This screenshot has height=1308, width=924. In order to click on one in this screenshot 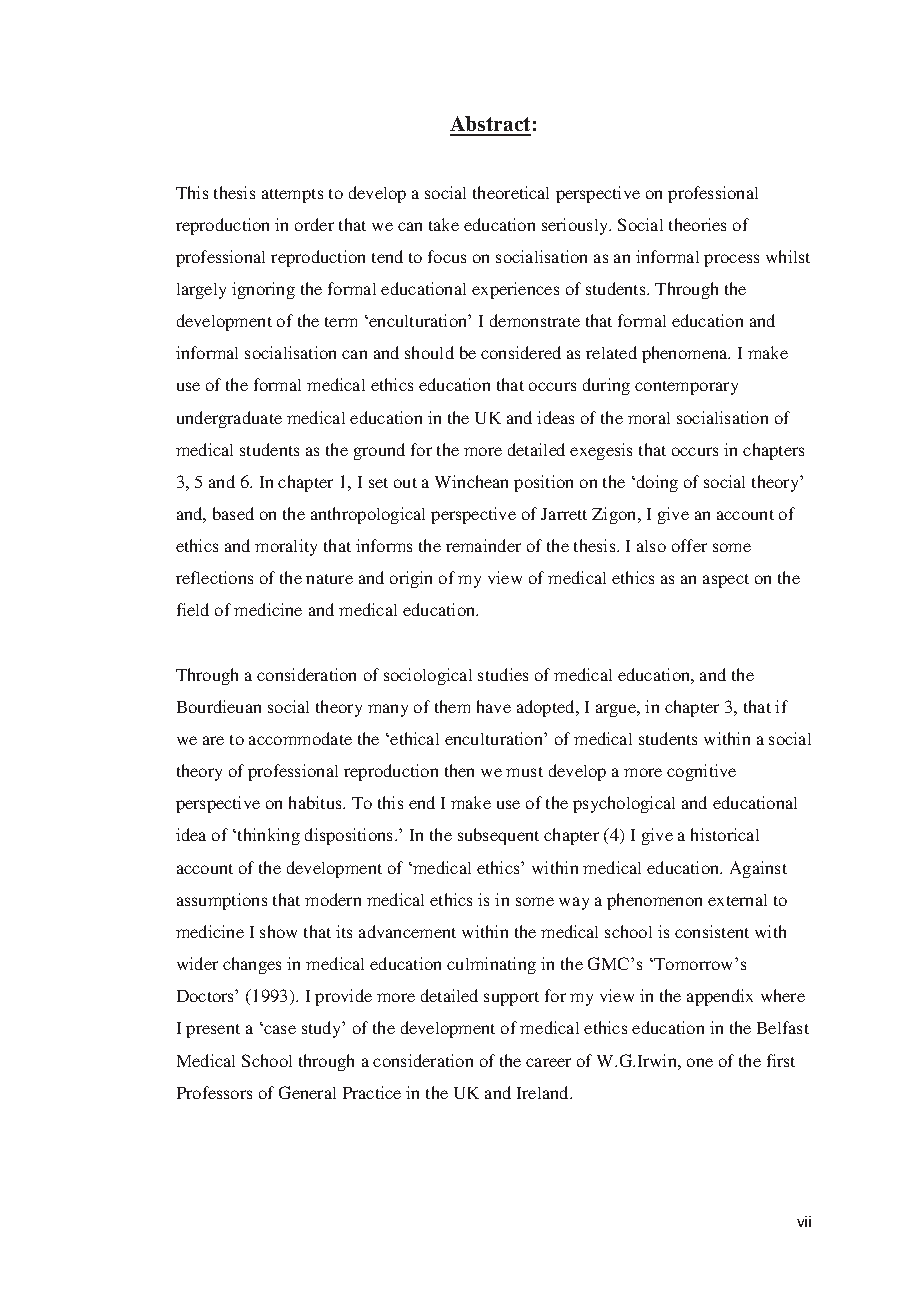, I will do `click(700, 1062)`.
